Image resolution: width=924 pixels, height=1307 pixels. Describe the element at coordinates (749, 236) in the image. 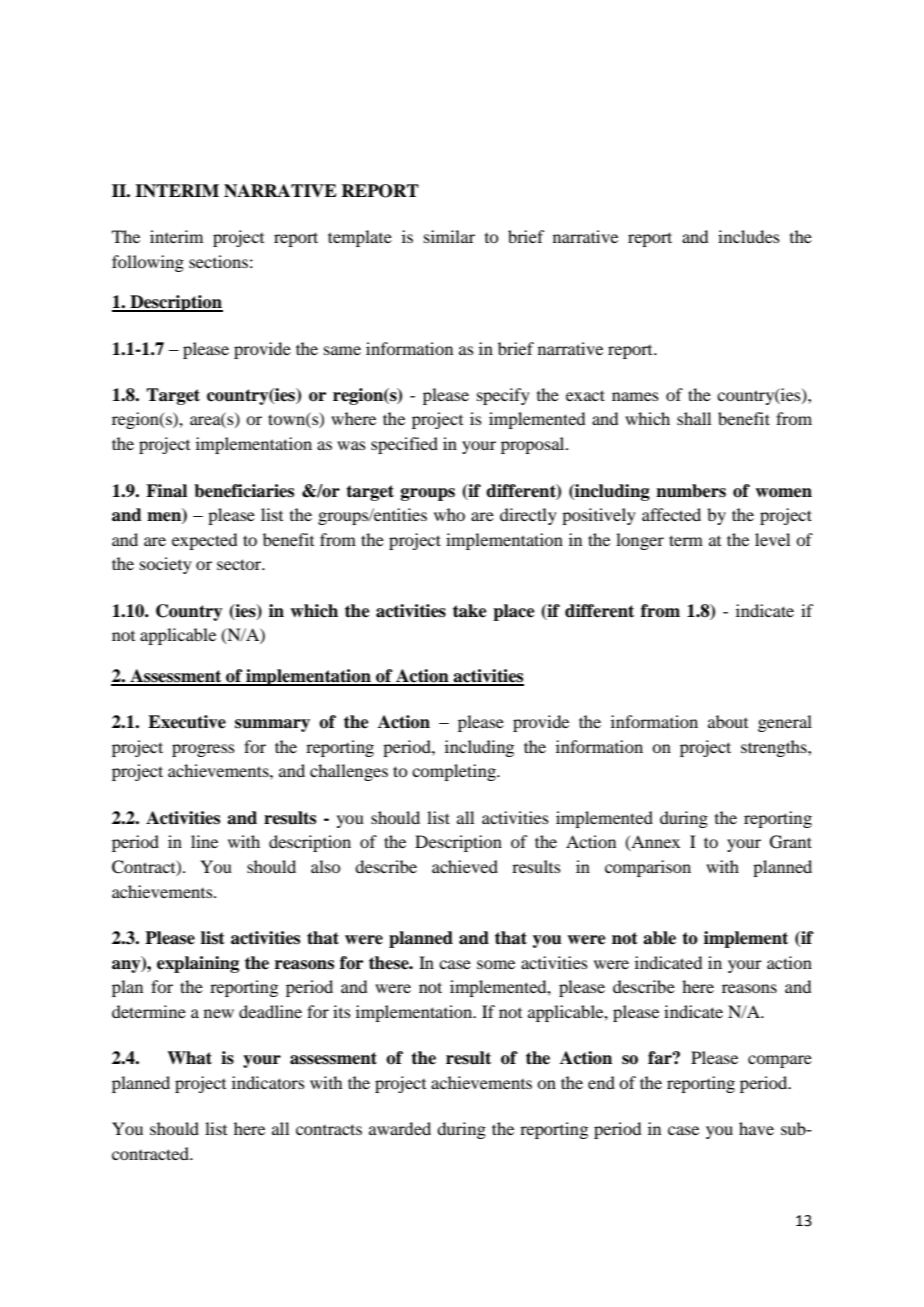

I see `includes` at that location.
